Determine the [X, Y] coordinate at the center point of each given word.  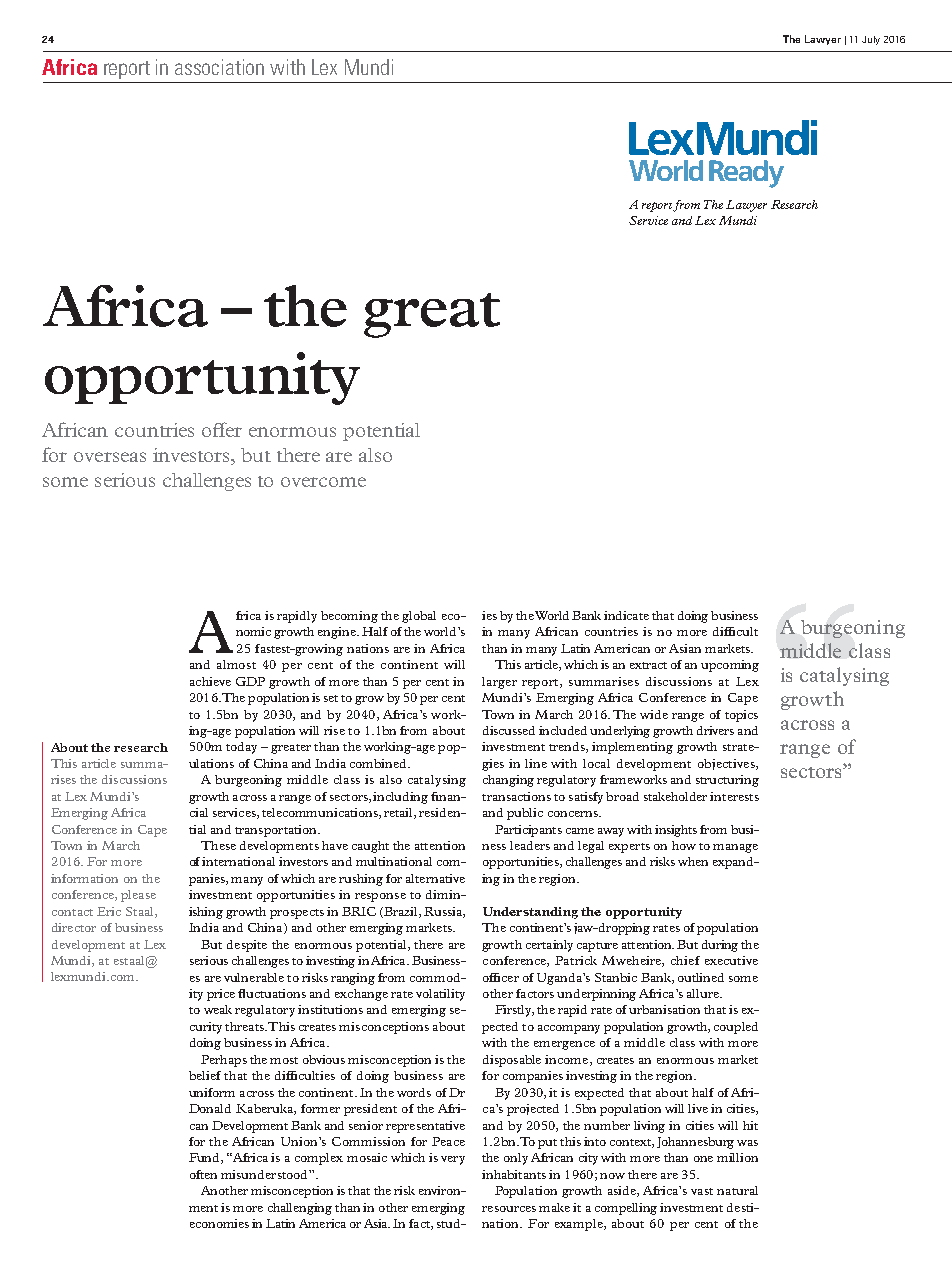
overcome [323, 482]
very [453, 1160]
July [871, 40]
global [419, 617]
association [219, 67]
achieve [210, 681]
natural [737, 1190]
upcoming [730, 666]
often [203, 1174]
